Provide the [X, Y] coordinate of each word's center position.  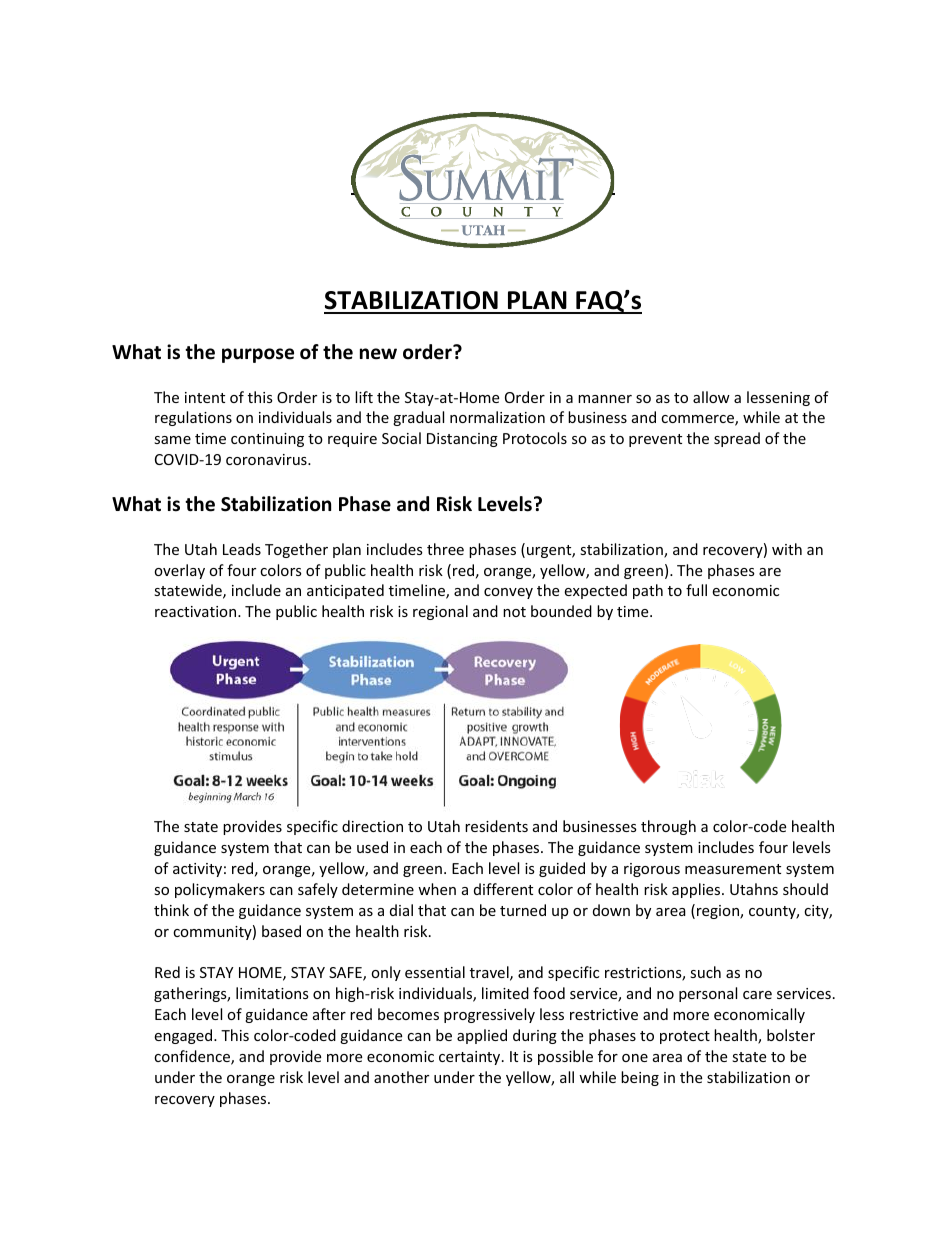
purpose [258, 355]
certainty [471, 1058]
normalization [497, 417]
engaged [184, 1036]
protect [685, 1037]
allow [711, 397]
